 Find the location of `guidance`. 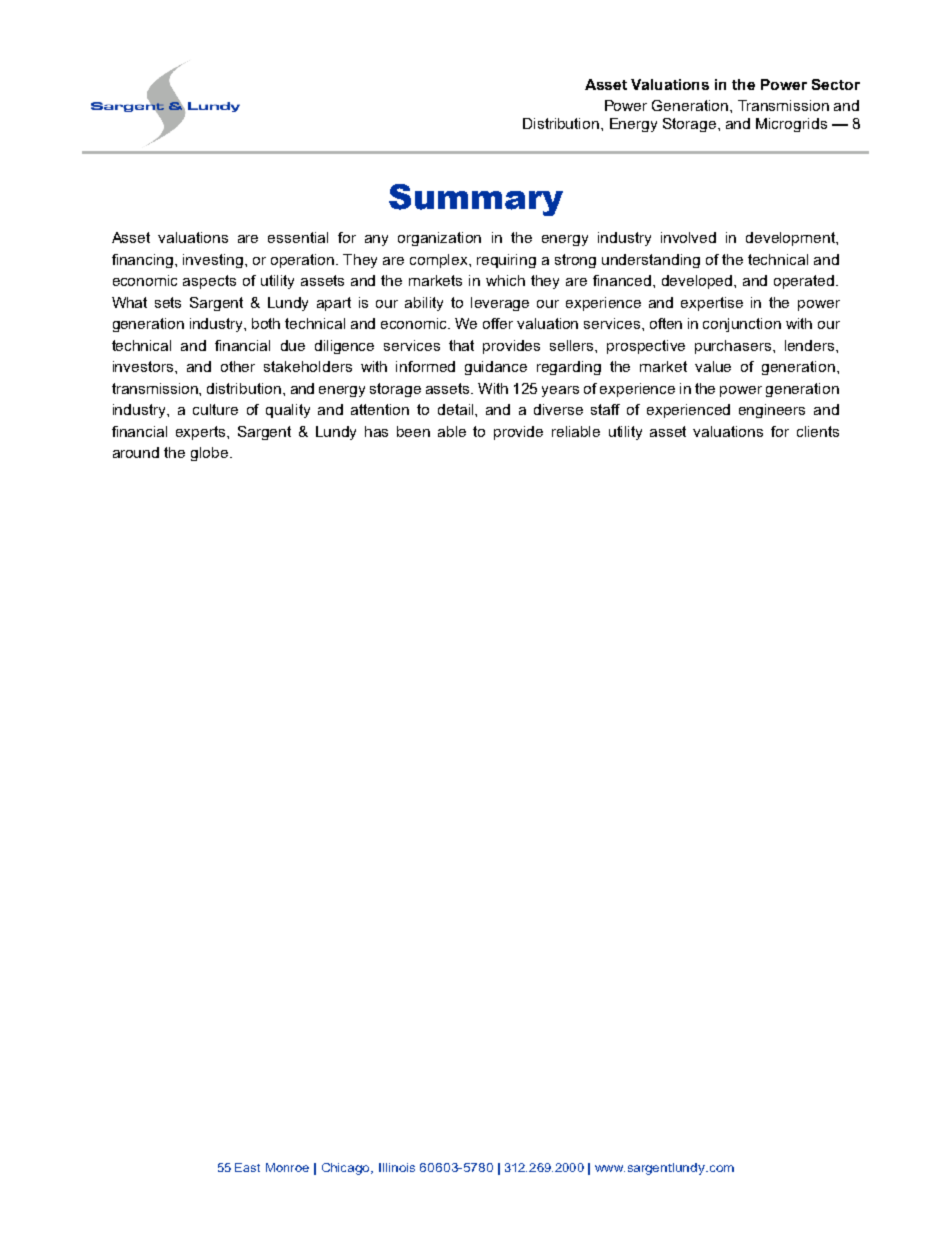

guidance is located at coordinates (496, 368).
